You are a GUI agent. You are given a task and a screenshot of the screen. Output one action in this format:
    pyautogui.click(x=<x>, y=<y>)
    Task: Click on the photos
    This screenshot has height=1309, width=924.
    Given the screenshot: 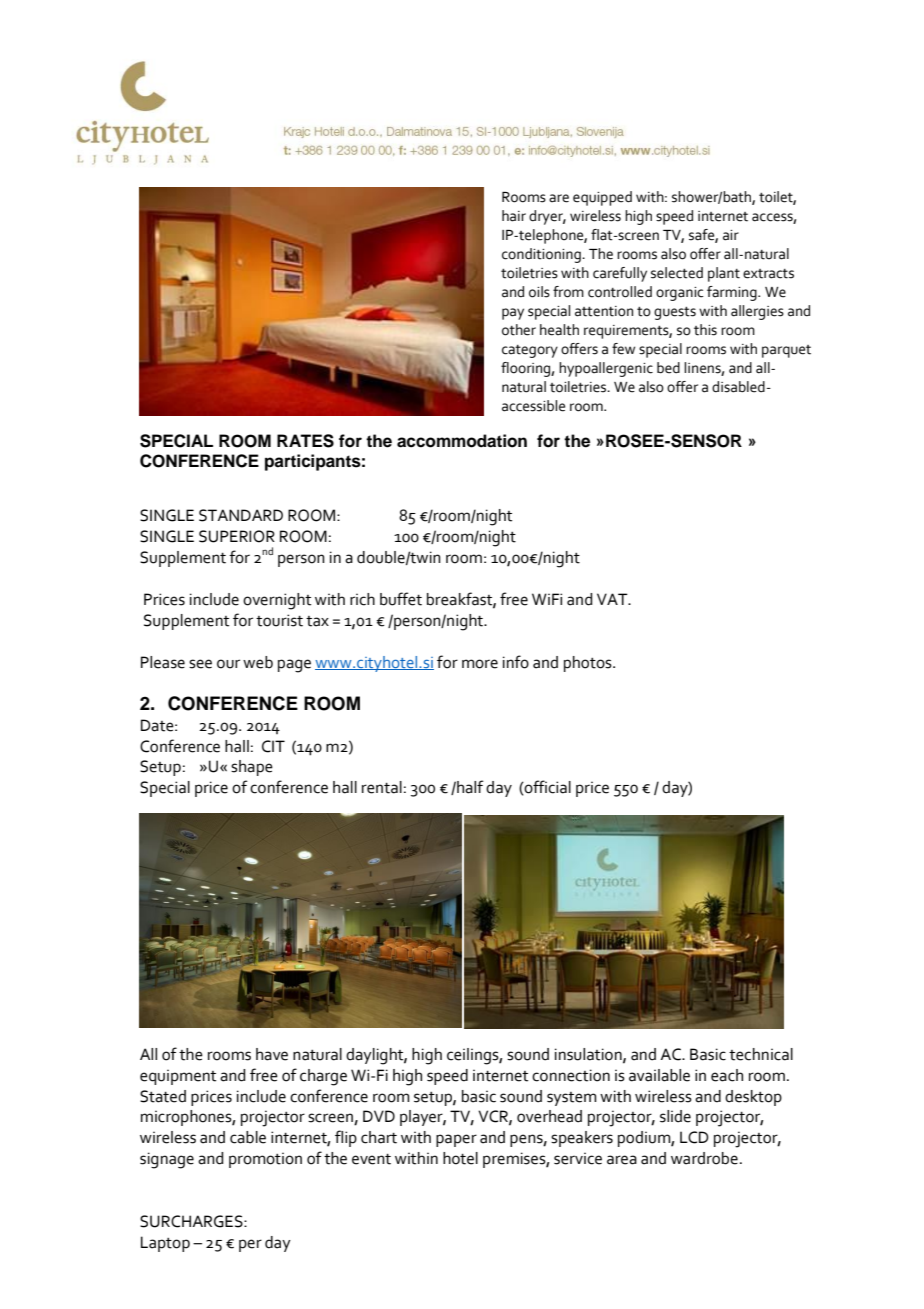 What is the action you would take?
    pyautogui.click(x=589, y=664)
